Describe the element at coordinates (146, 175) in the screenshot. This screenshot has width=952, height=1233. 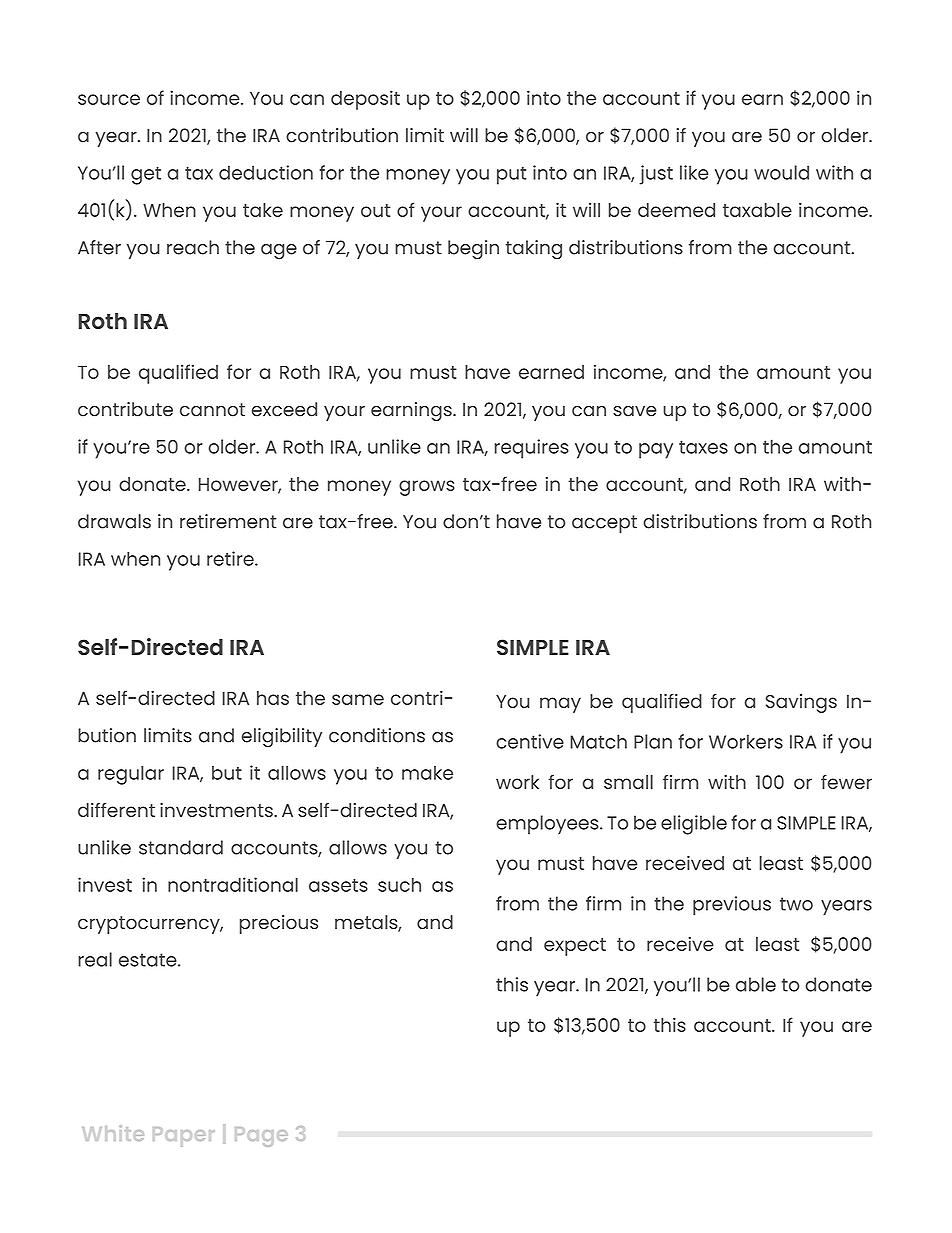
I see `get` at that location.
